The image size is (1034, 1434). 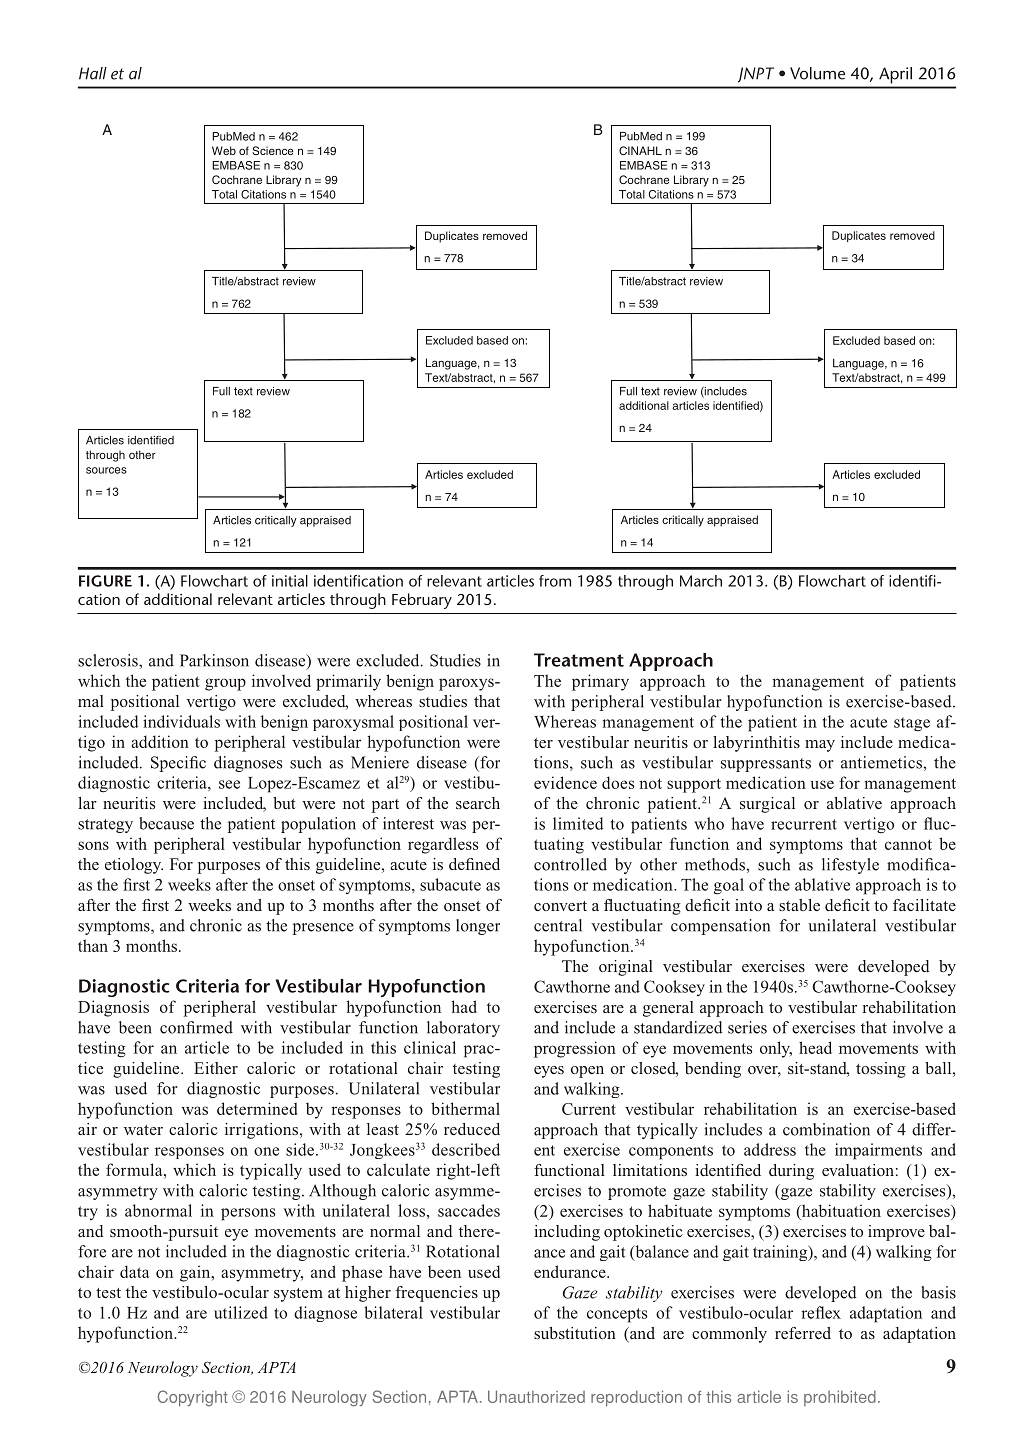 I want to click on evidence, so click(x=565, y=782).
